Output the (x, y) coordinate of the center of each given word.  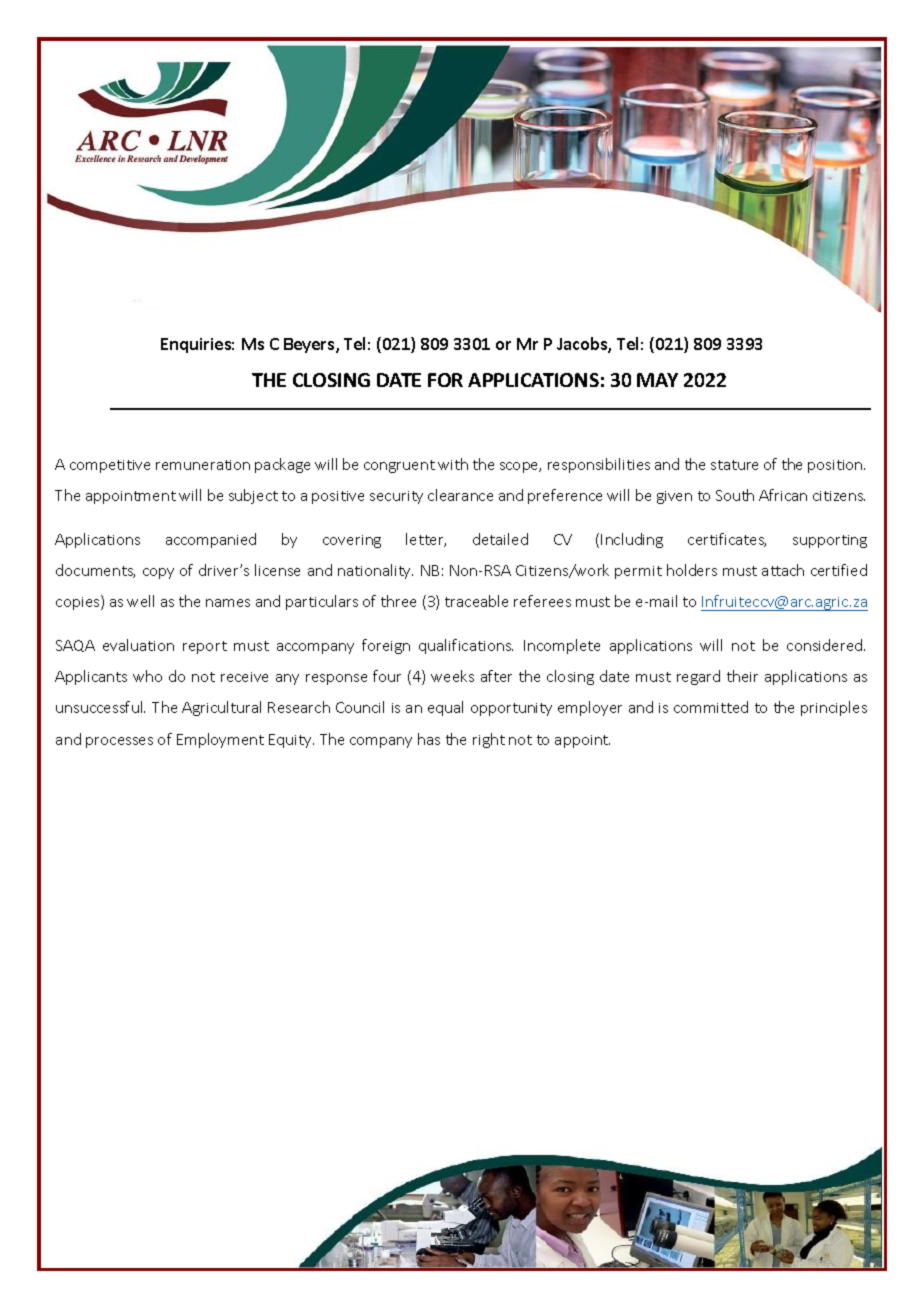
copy (158, 573)
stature (734, 465)
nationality (375, 571)
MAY (657, 380)
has (429, 739)
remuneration (203, 465)
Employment (220, 740)
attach (783, 570)
